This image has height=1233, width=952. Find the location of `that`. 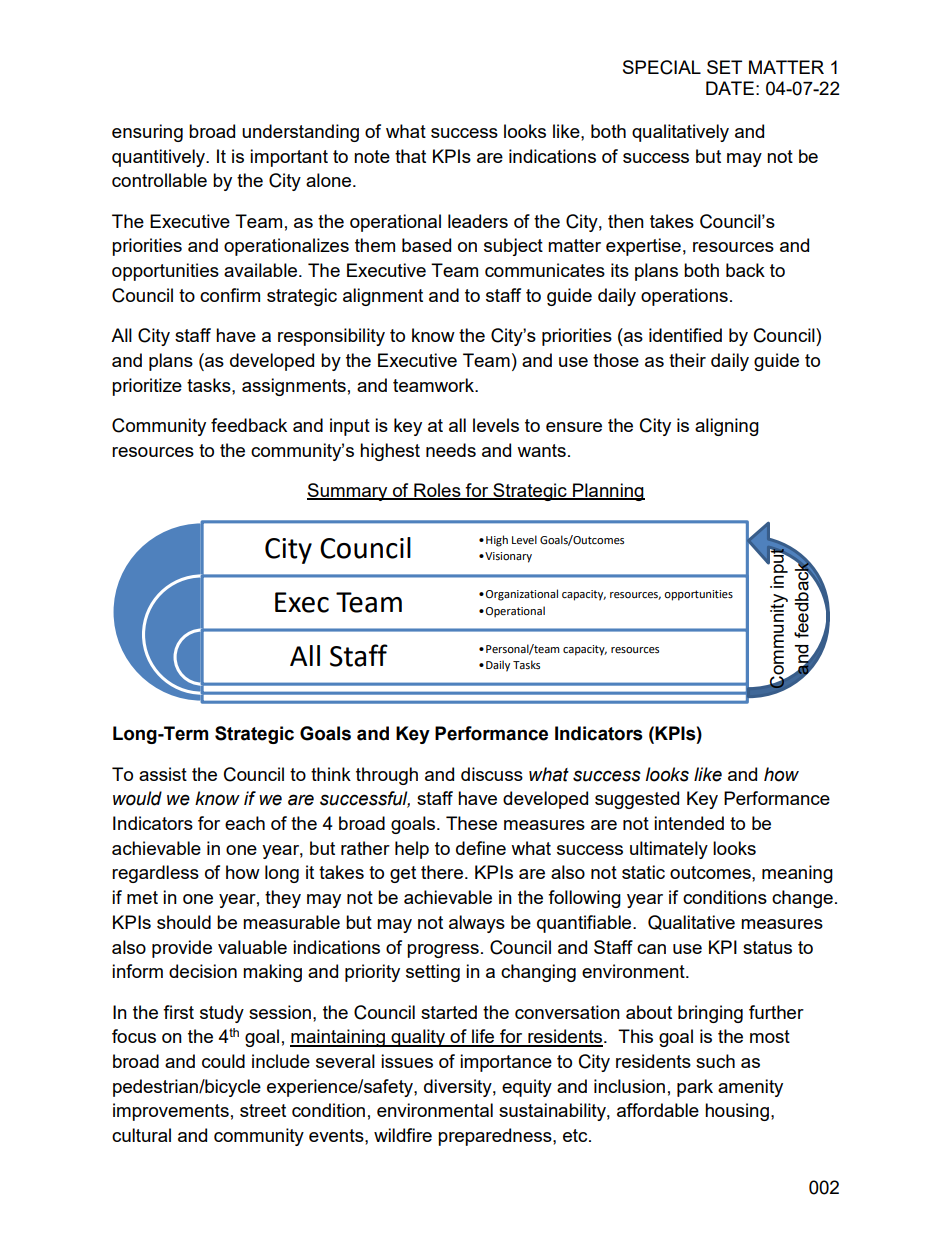

that is located at coordinates (410, 156).
